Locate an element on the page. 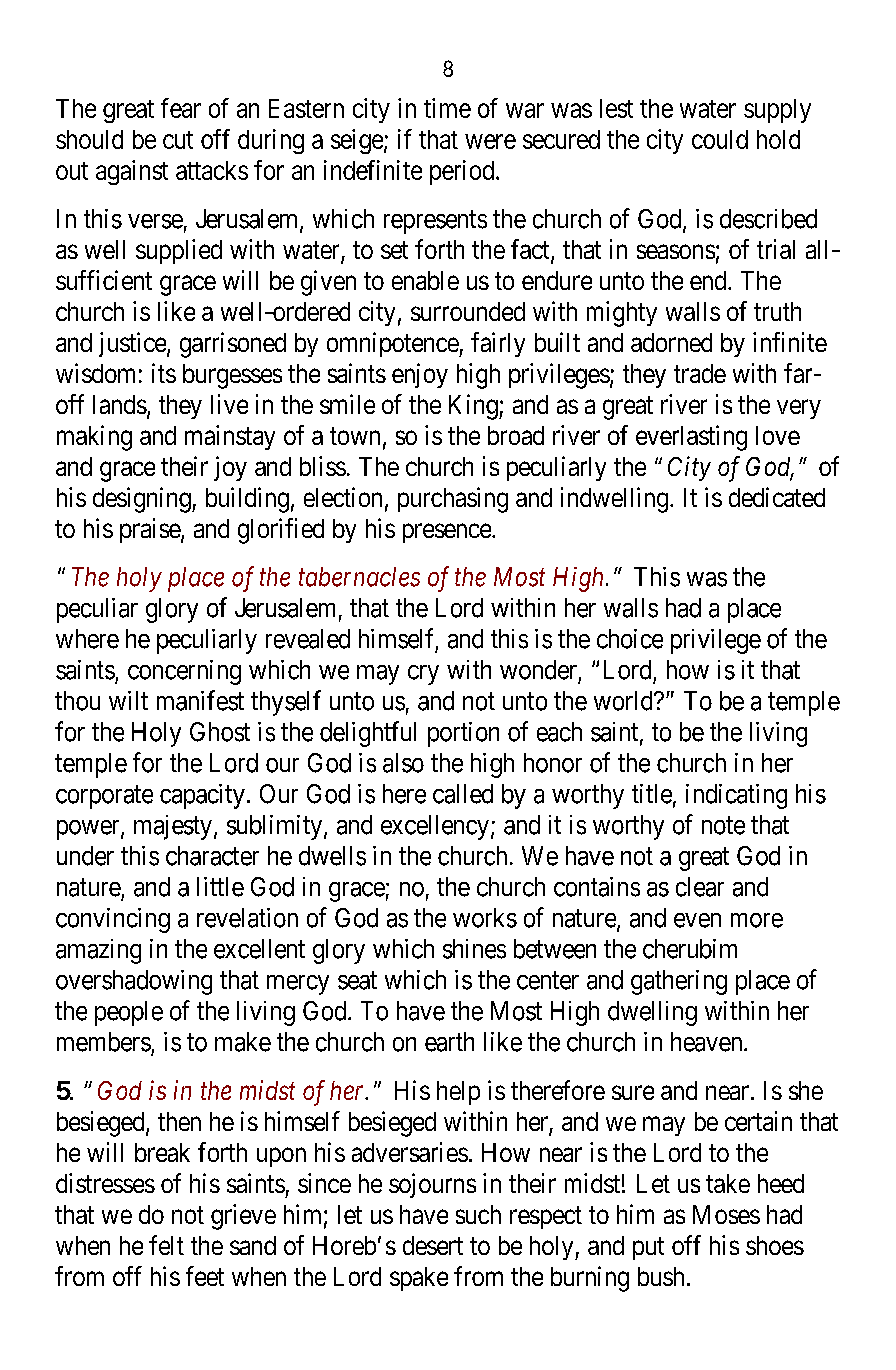 The height and width of the image is (1370, 896). dedicated is located at coordinates (777, 497).
